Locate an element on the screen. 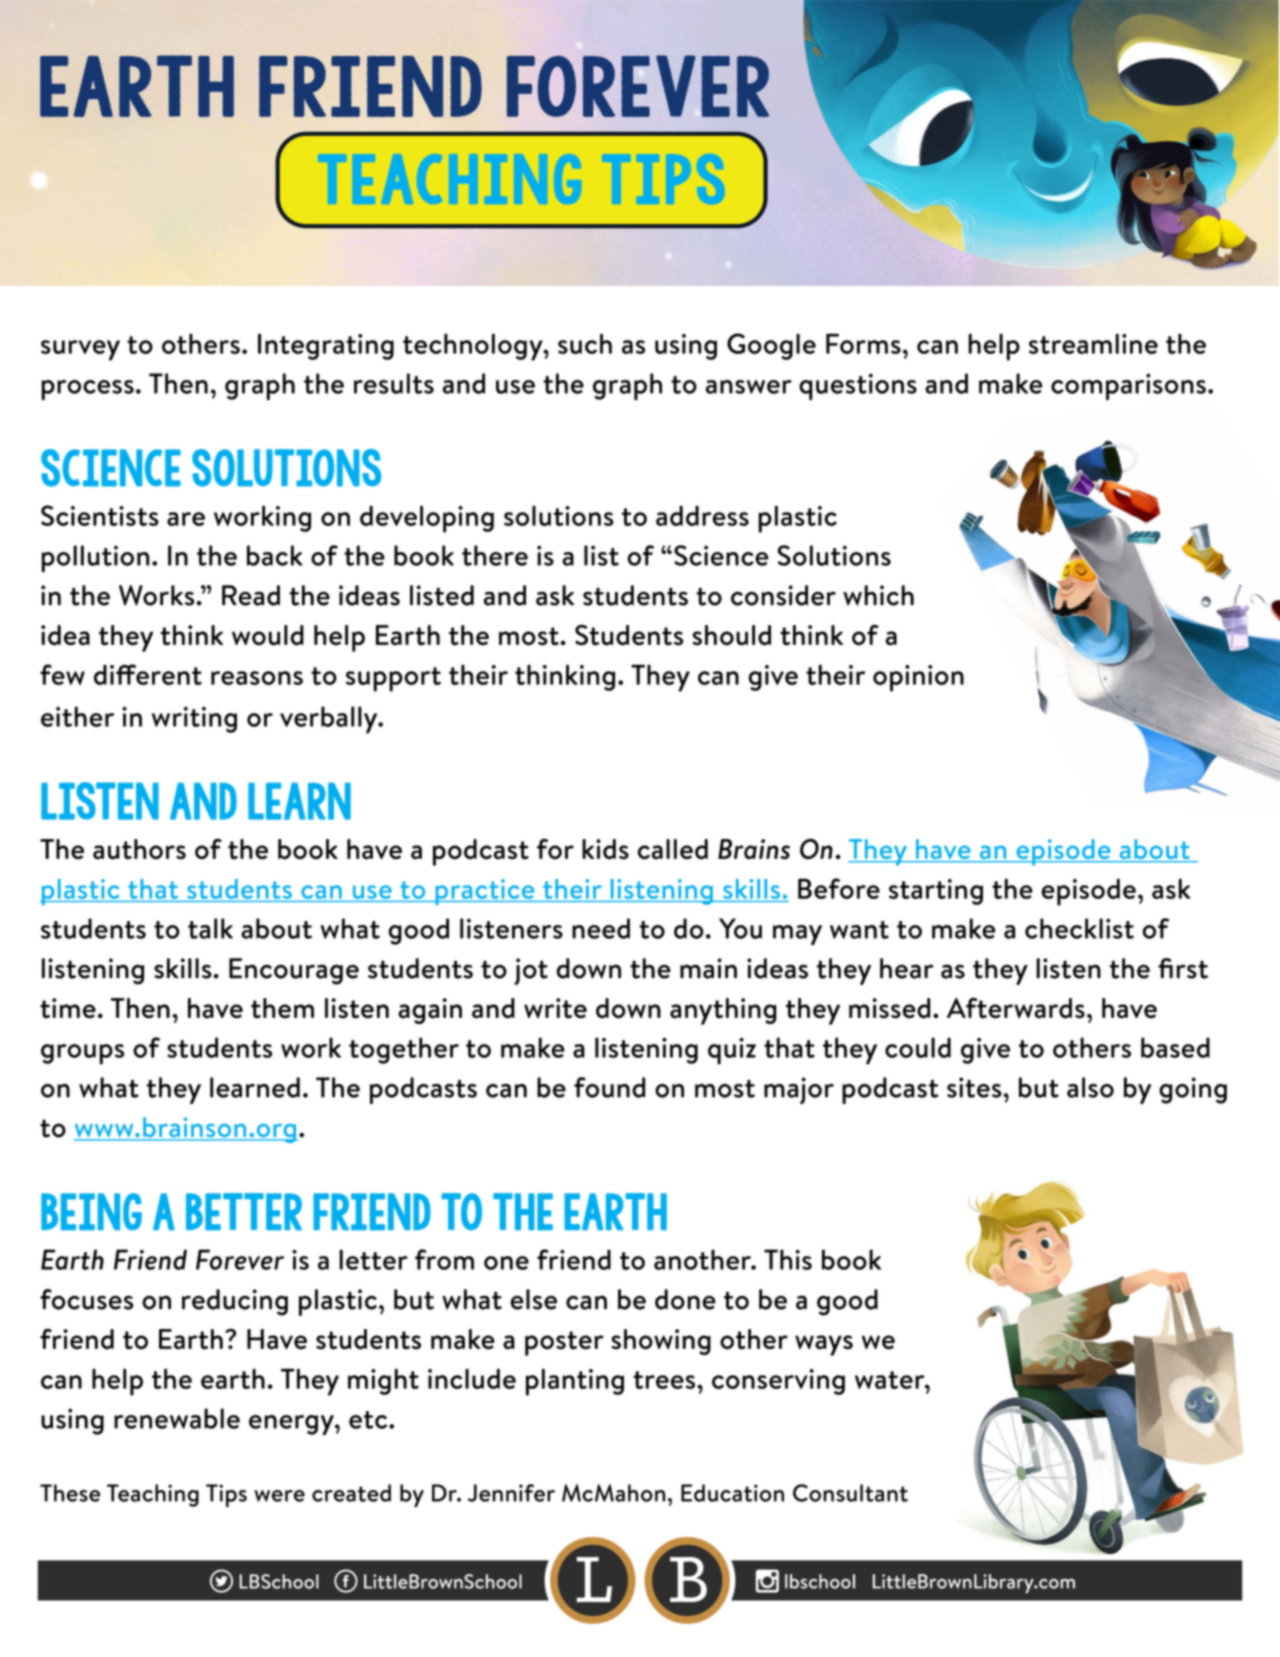  Consultant is located at coordinates (850, 1493).
